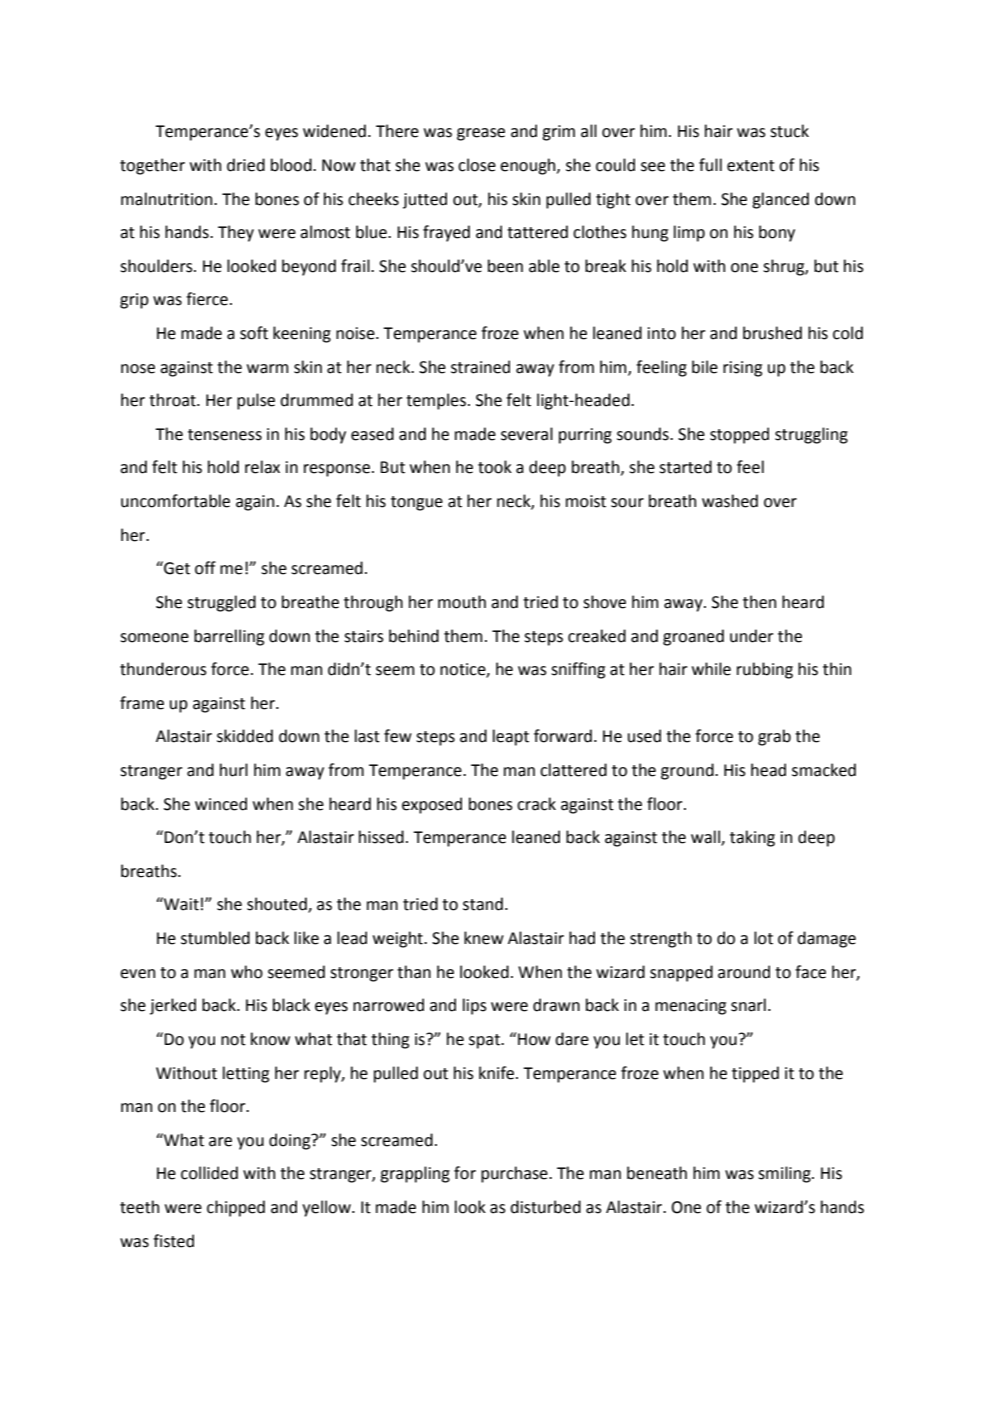 This screenshot has height=1405, width=993. What do you see at coordinates (751, 166) in the screenshot?
I see `extent` at bounding box center [751, 166].
